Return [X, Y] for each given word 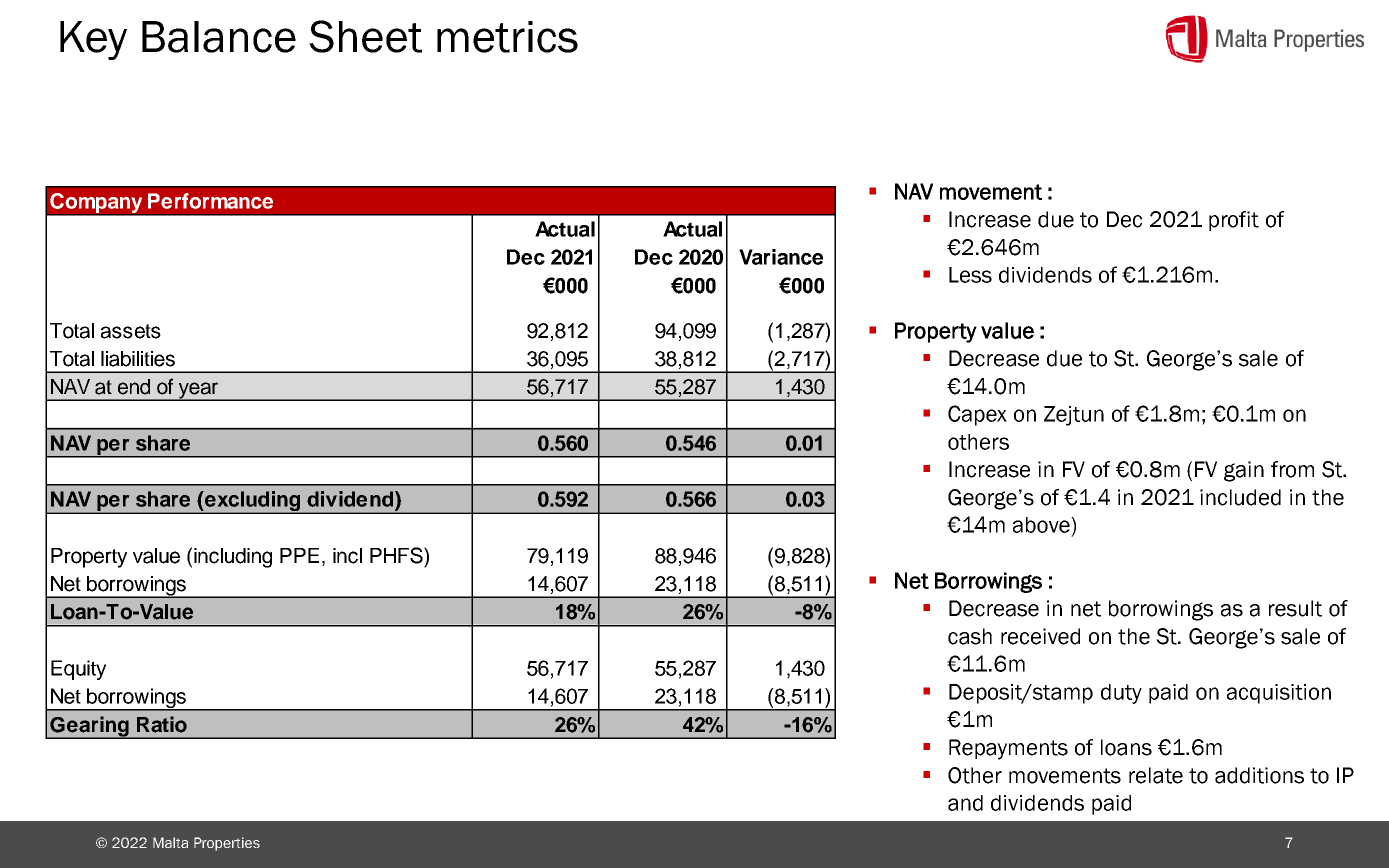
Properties [227, 844]
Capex [977, 415]
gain [1244, 471]
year [199, 391]
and [965, 803]
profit [1234, 221]
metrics [507, 37]
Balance [219, 37]
